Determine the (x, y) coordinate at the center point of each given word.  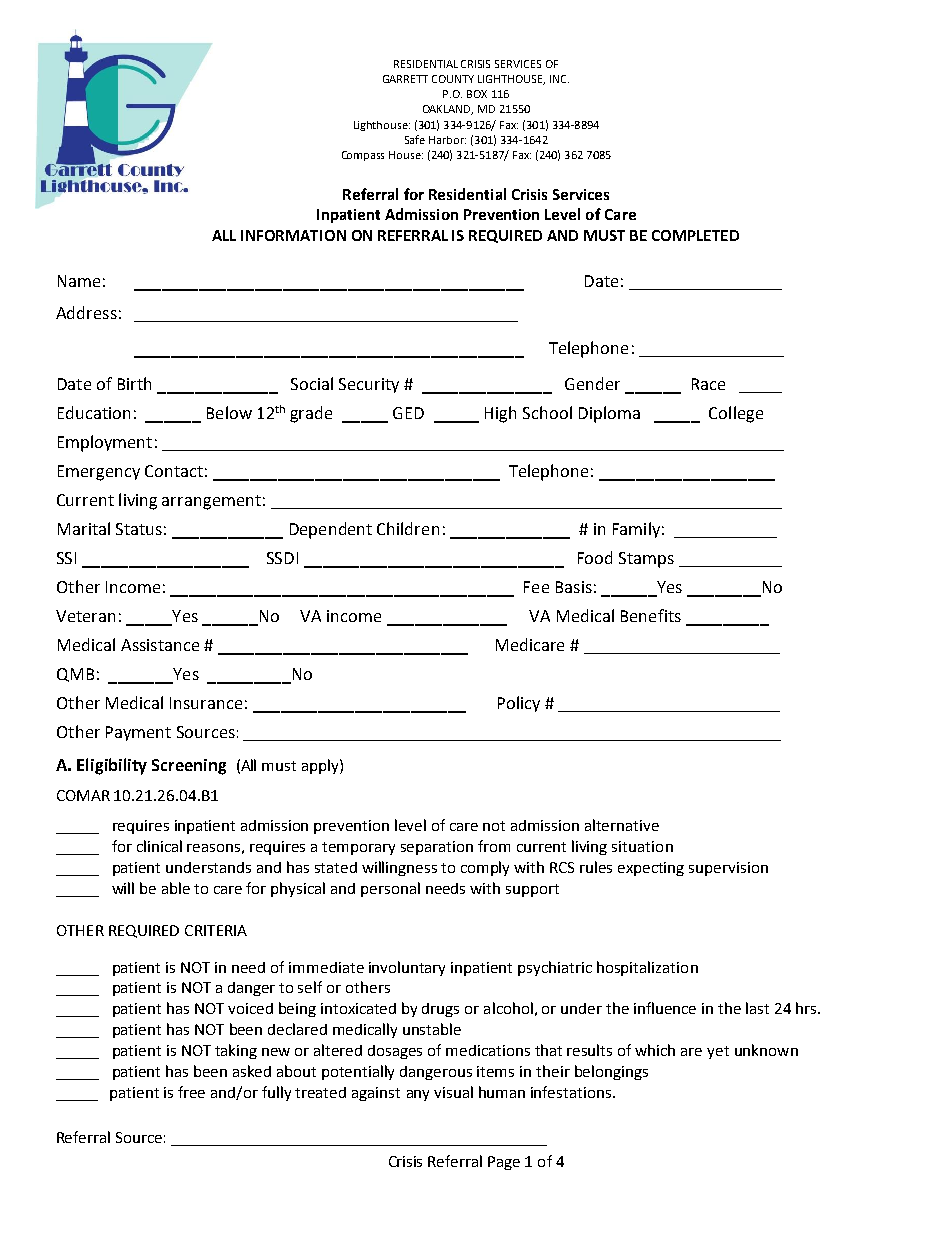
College (736, 414)
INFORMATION (293, 235)
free (191, 1092)
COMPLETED (695, 235)
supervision (728, 869)
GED (408, 413)
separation (437, 848)
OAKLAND (448, 110)
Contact (174, 471)
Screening (189, 767)
